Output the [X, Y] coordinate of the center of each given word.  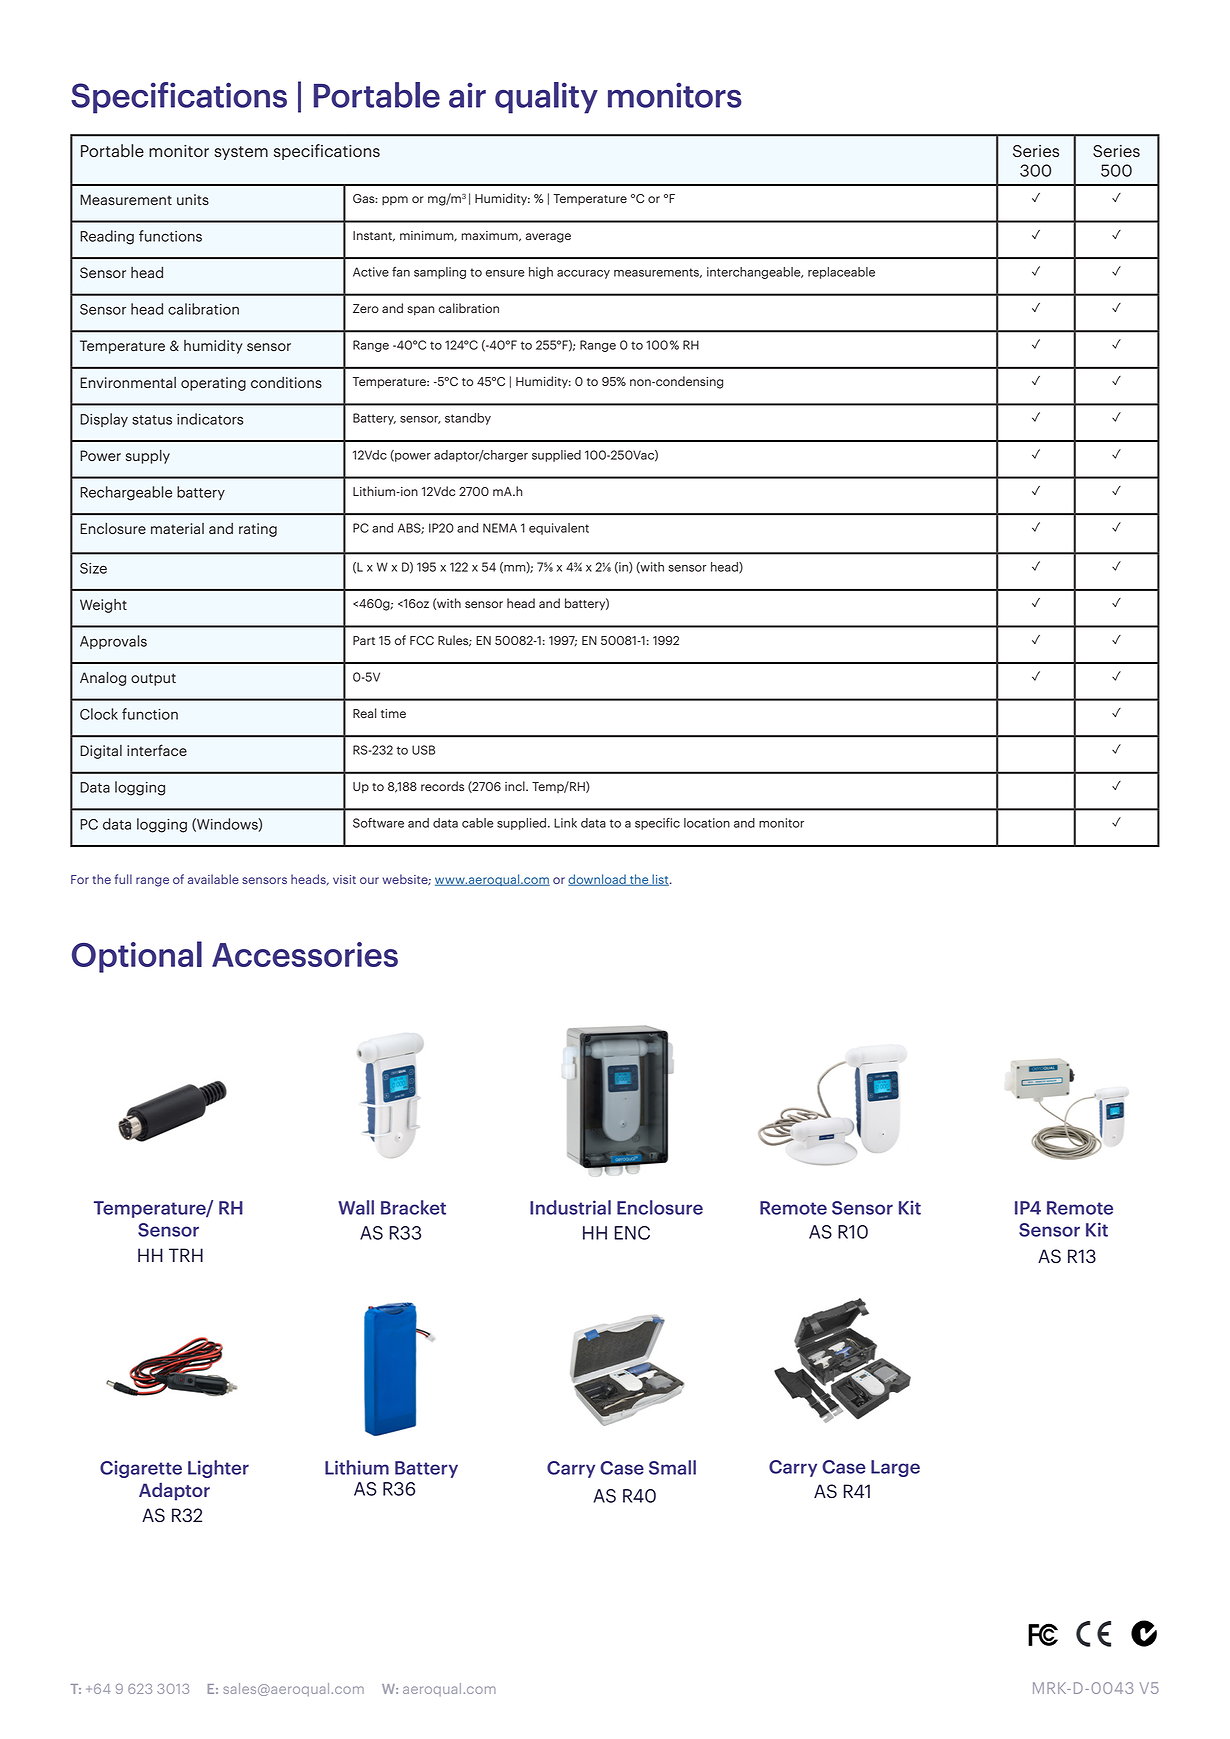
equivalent [559, 529]
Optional [137, 957]
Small [672, 1467]
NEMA [500, 528]
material [177, 528]
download [598, 880]
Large [895, 1468]
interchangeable [755, 273]
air [467, 95]
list [660, 880]
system [241, 153]
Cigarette [141, 1469]
